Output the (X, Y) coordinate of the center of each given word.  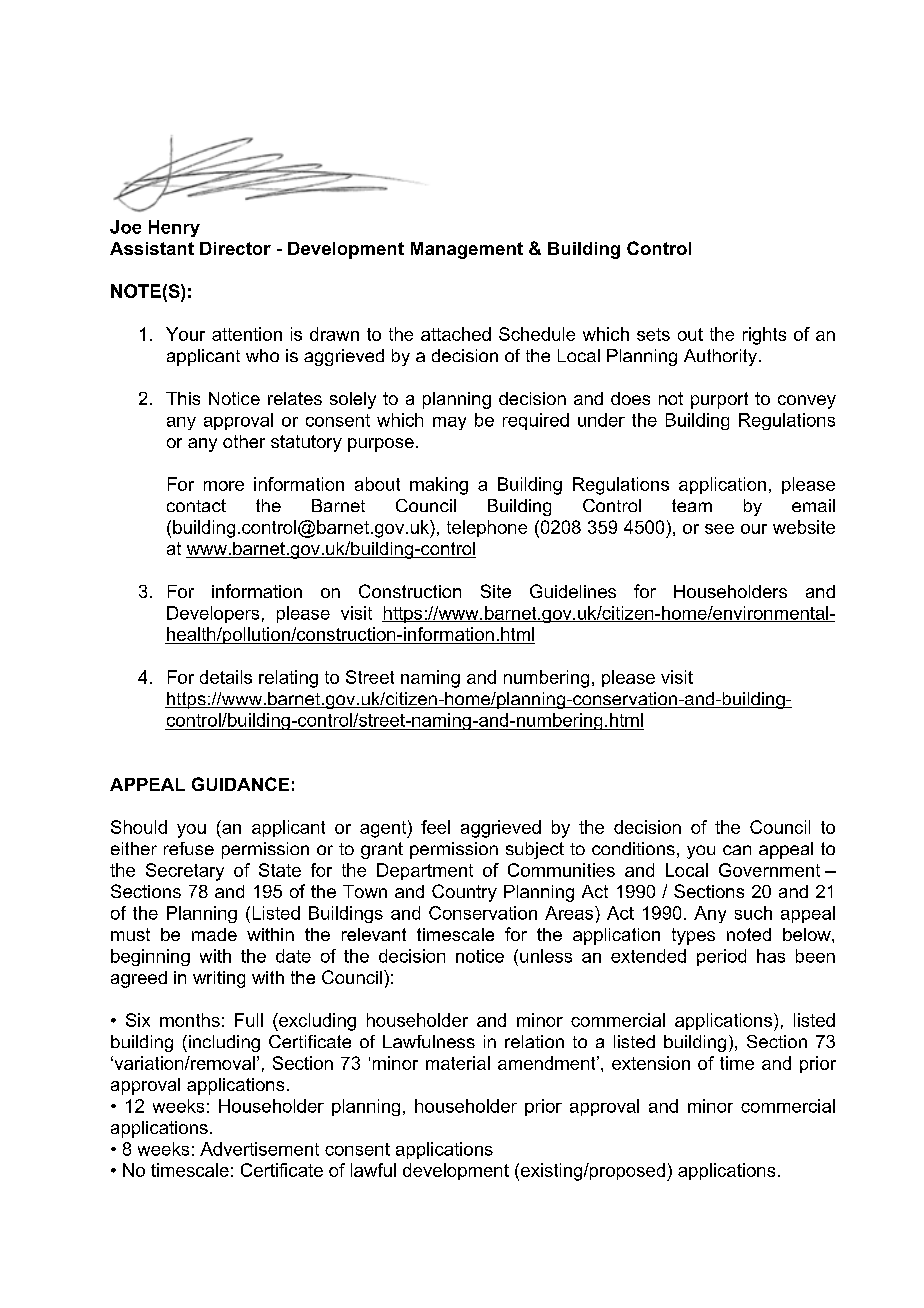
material (458, 1063)
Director (235, 248)
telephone (487, 528)
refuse (189, 848)
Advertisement (259, 1149)
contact (196, 505)
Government (769, 870)
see (719, 529)
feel (435, 827)
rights (764, 336)
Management (467, 250)
